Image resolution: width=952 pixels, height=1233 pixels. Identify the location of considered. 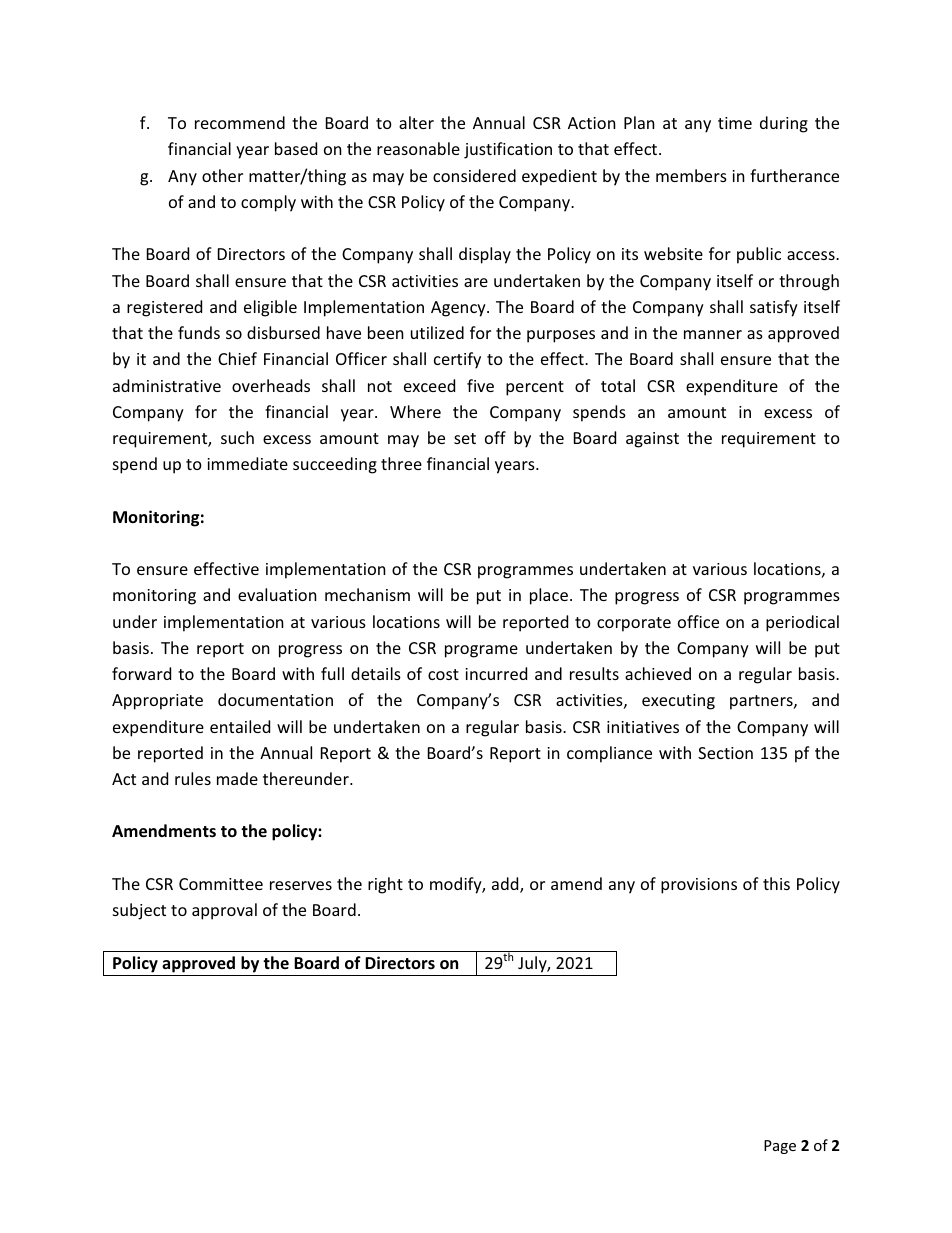
(474, 175).
